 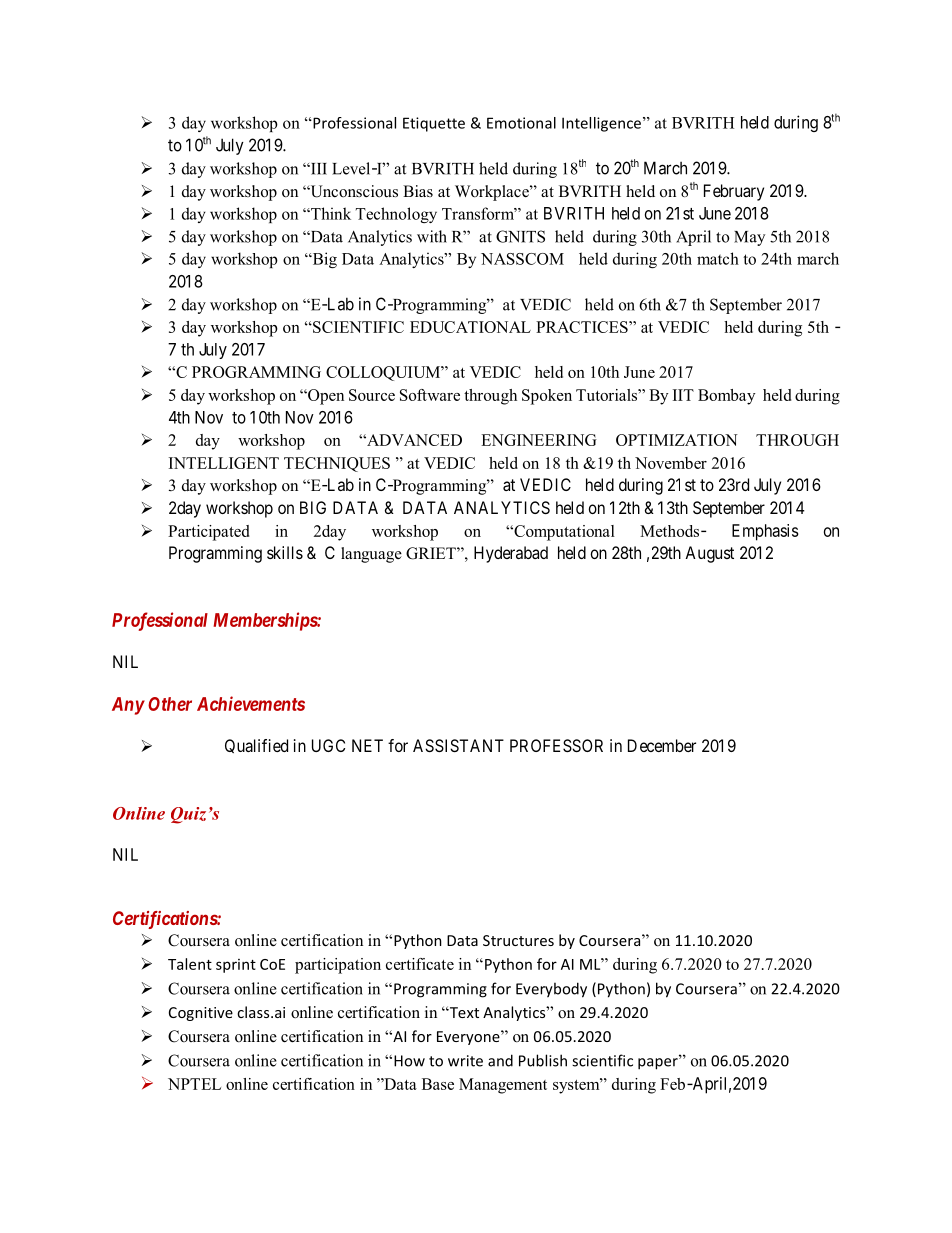 I want to click on III, so click(x=318, y=169).
